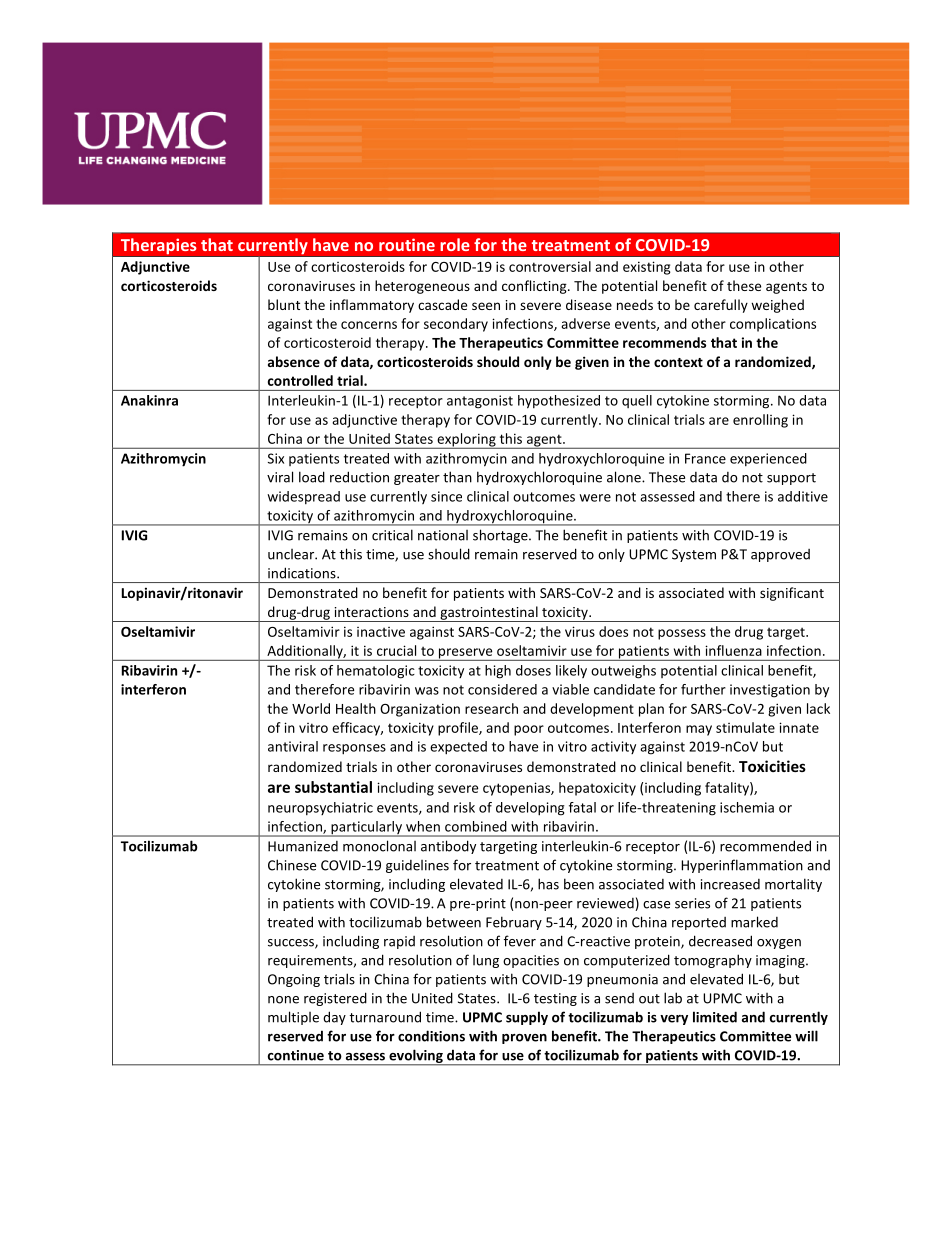 This screenshot has width=952, height=1233. What do you see at coordinates (777, 306) in the screenshot?
I see `weighed` at bounding box center [777, 306].
